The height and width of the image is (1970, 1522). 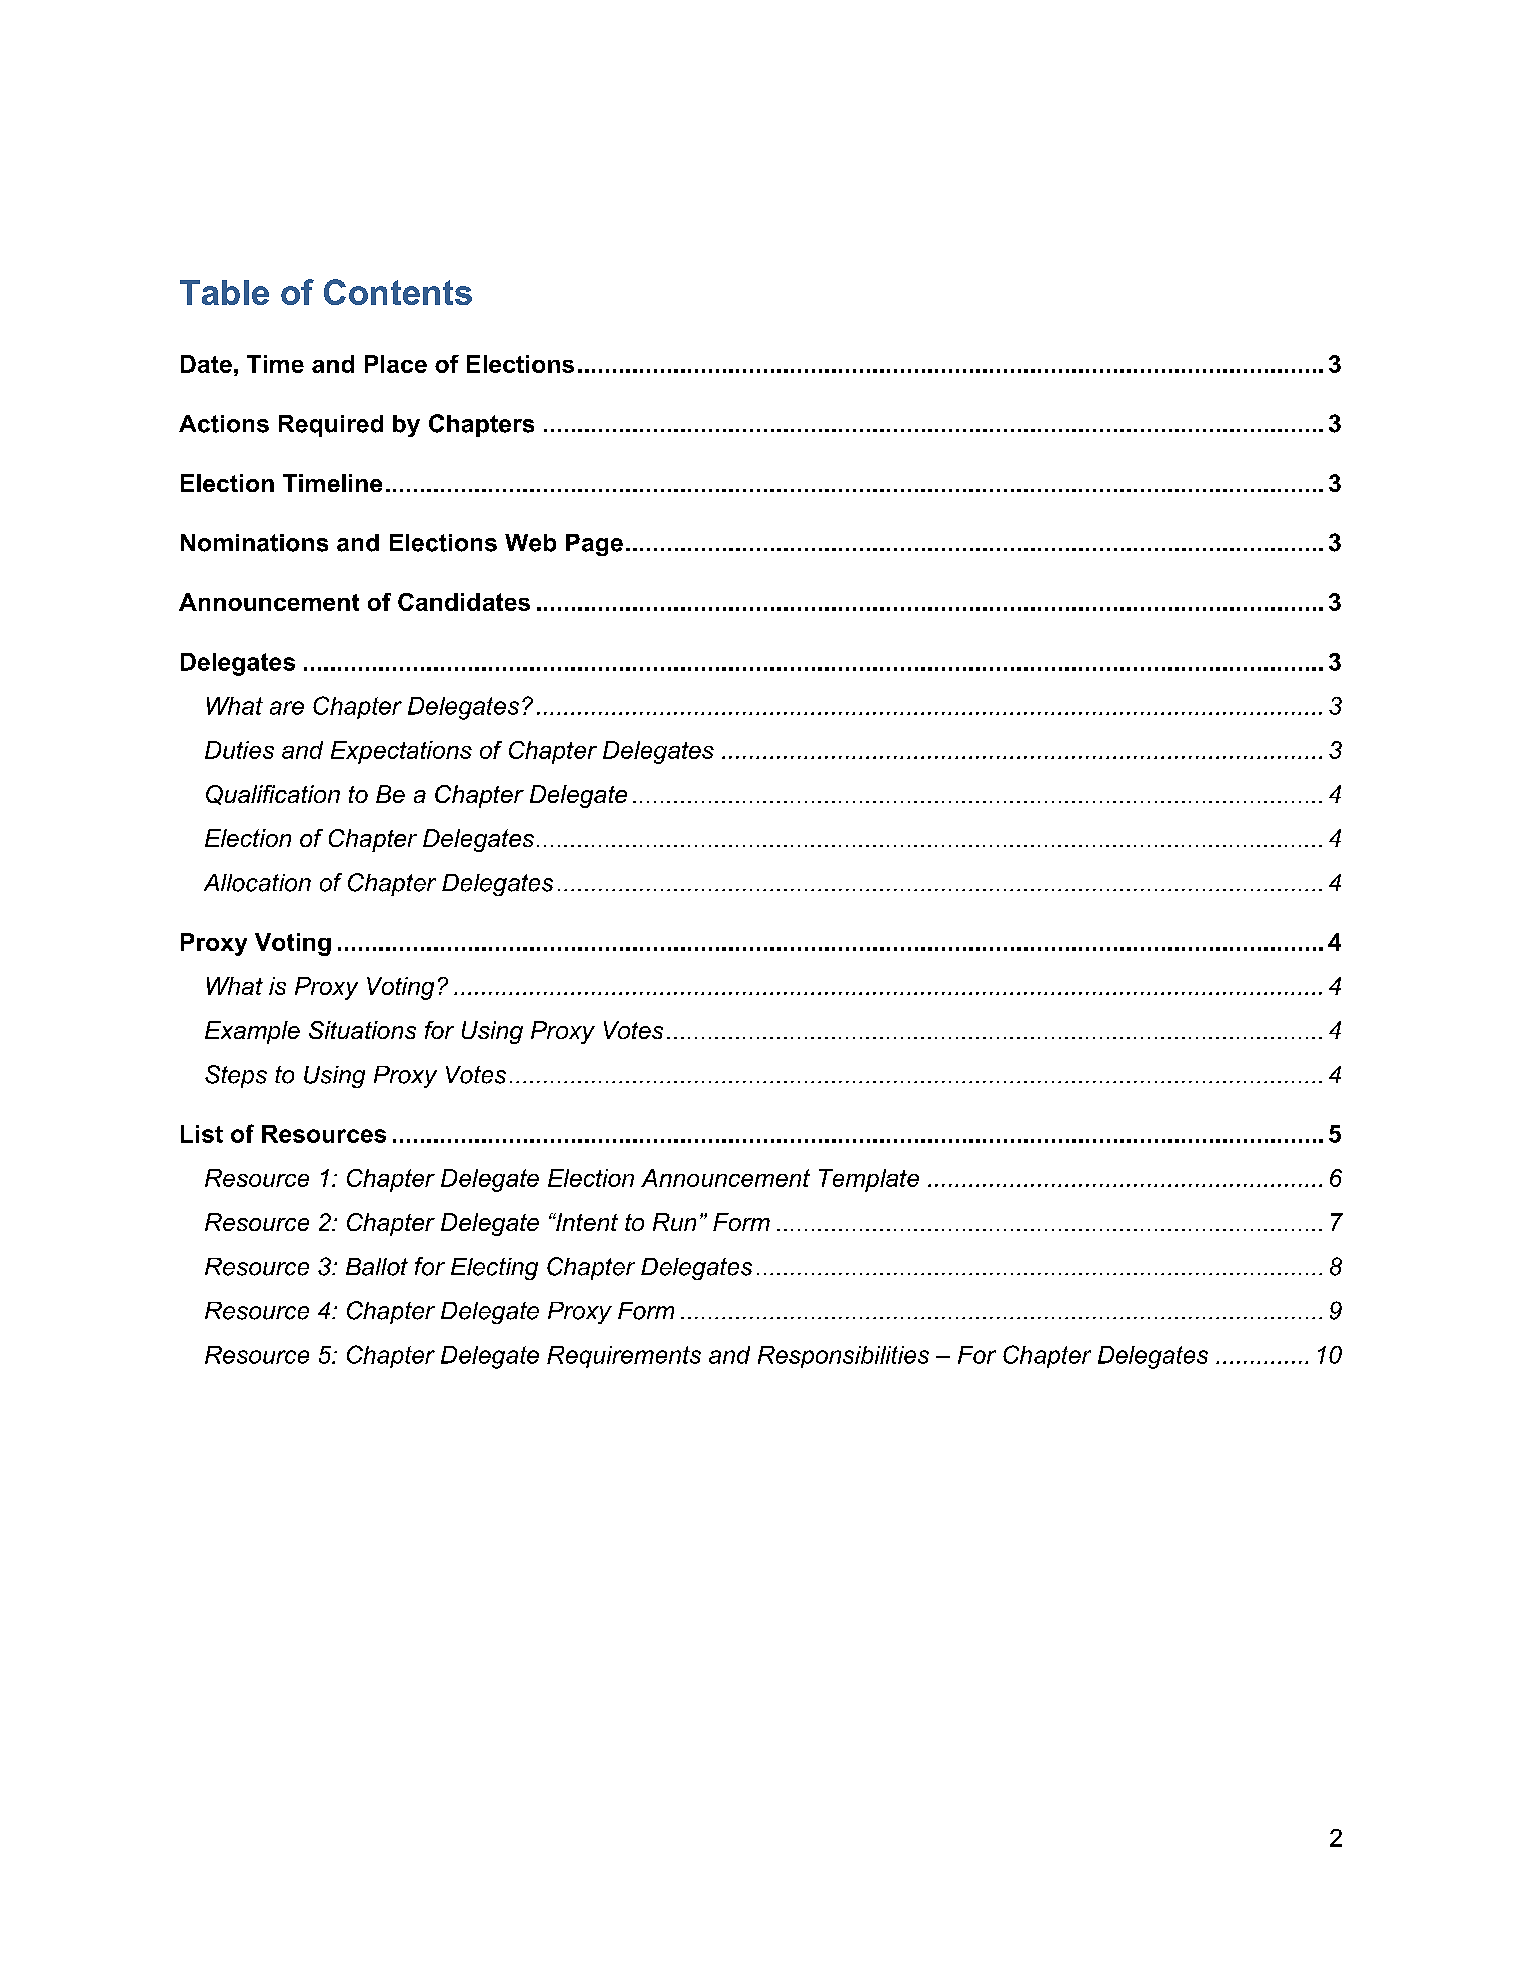 I want to click on Contents, so click(x=398, y=292).
